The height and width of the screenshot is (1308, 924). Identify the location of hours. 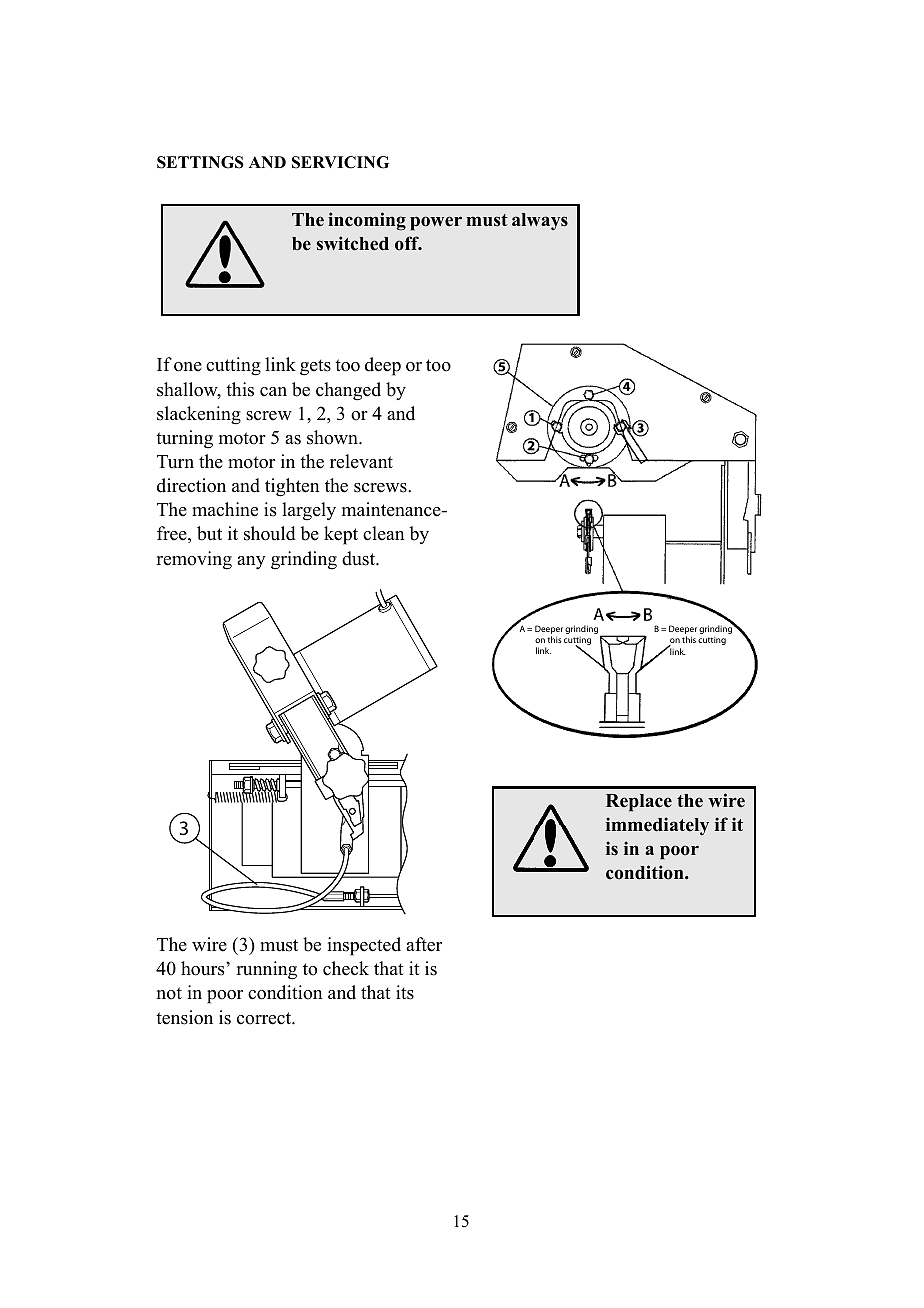
(204, 968).
